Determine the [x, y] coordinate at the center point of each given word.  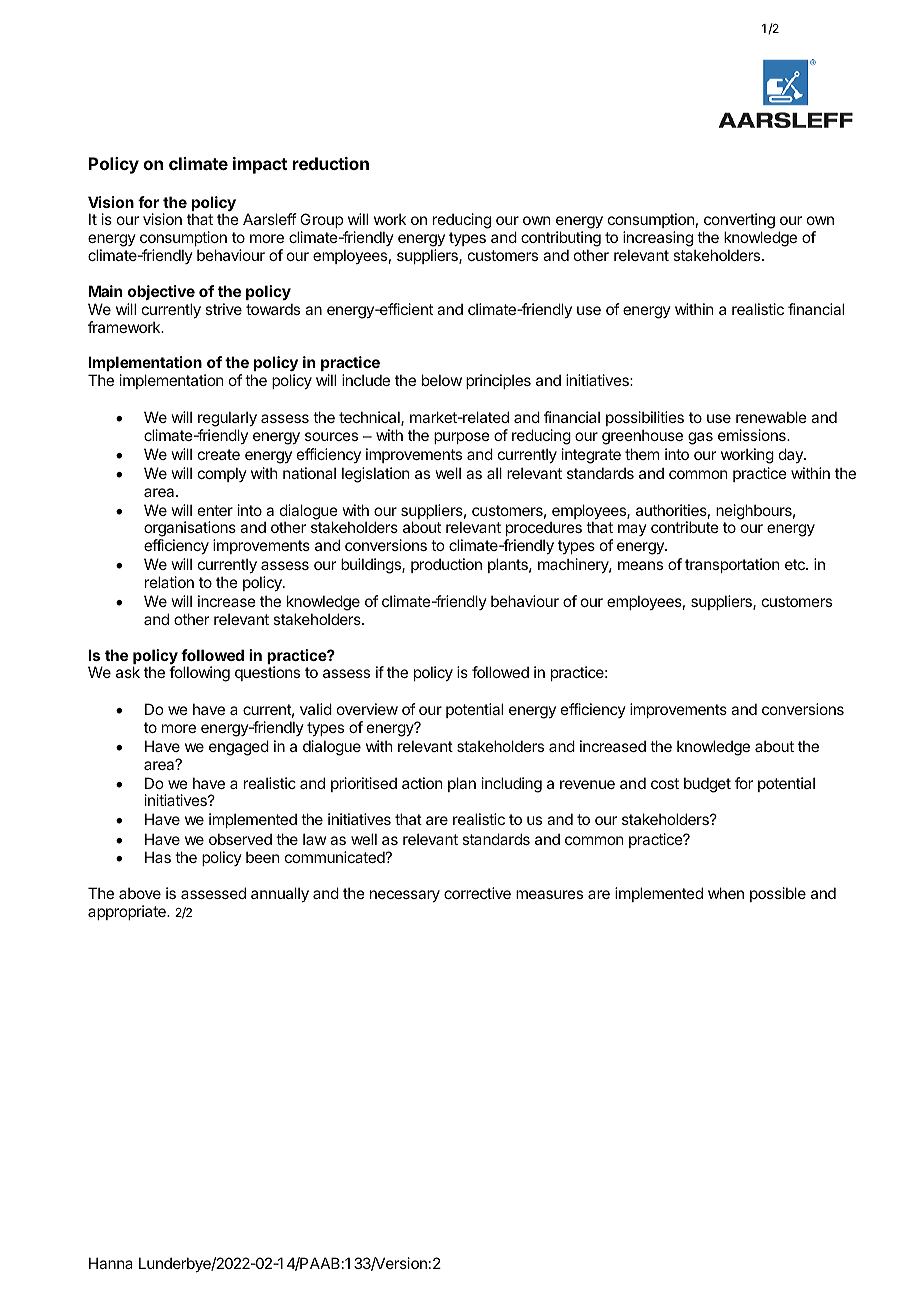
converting [739, 222]
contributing [561, 240]
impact [260, 165]
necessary [405, 896]
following [199, 674]
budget [707, 785]
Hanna [111, 1263]
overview [367, 709]
